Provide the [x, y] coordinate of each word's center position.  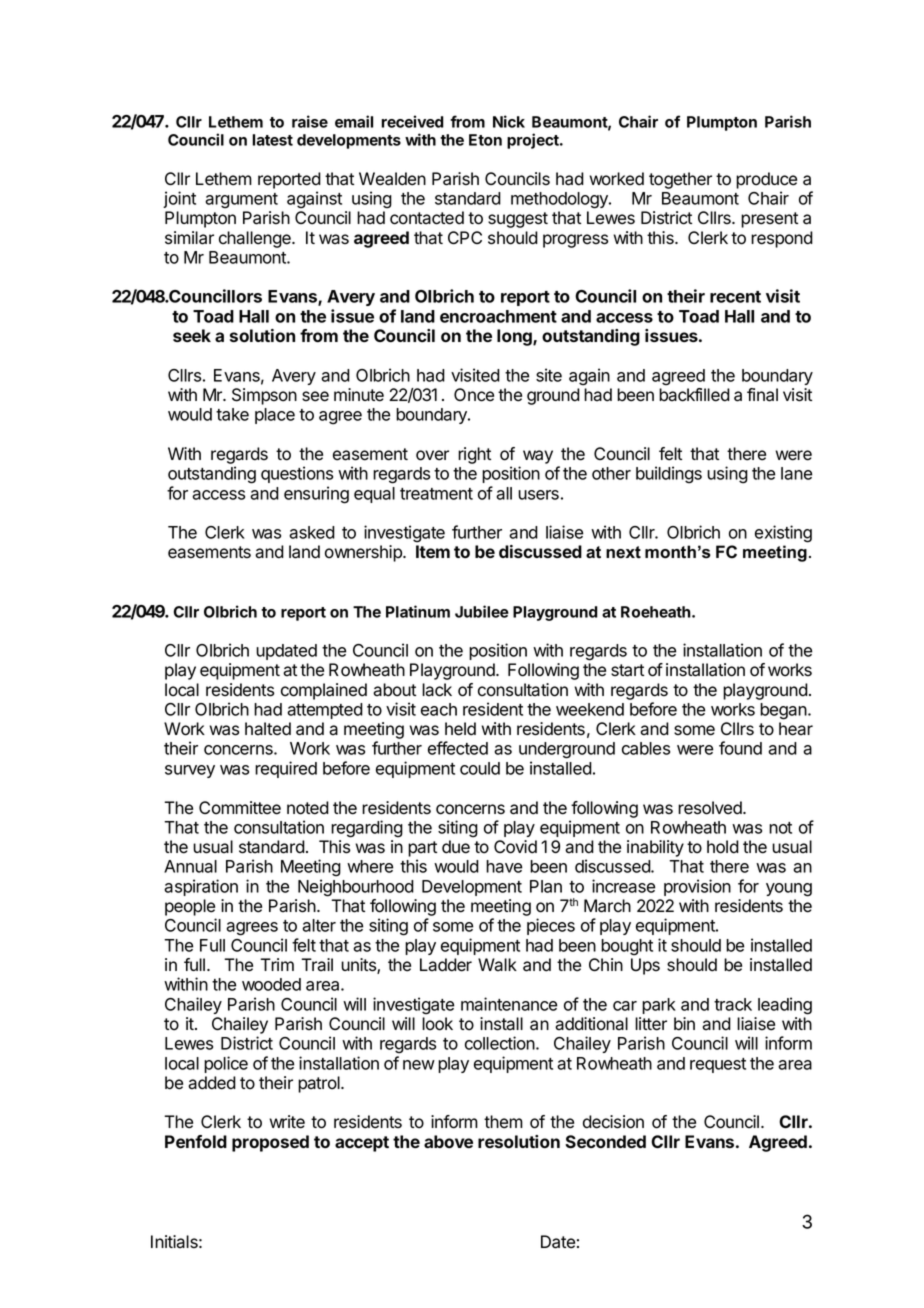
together [680, 180]
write [287, 1122]
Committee [240, 808]
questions [297, 474]
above [448, 1141]
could [480, 768]
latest [272, 140]
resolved [711, 808]
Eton [485, 140]
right [474, 455]
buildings [669, 475]
